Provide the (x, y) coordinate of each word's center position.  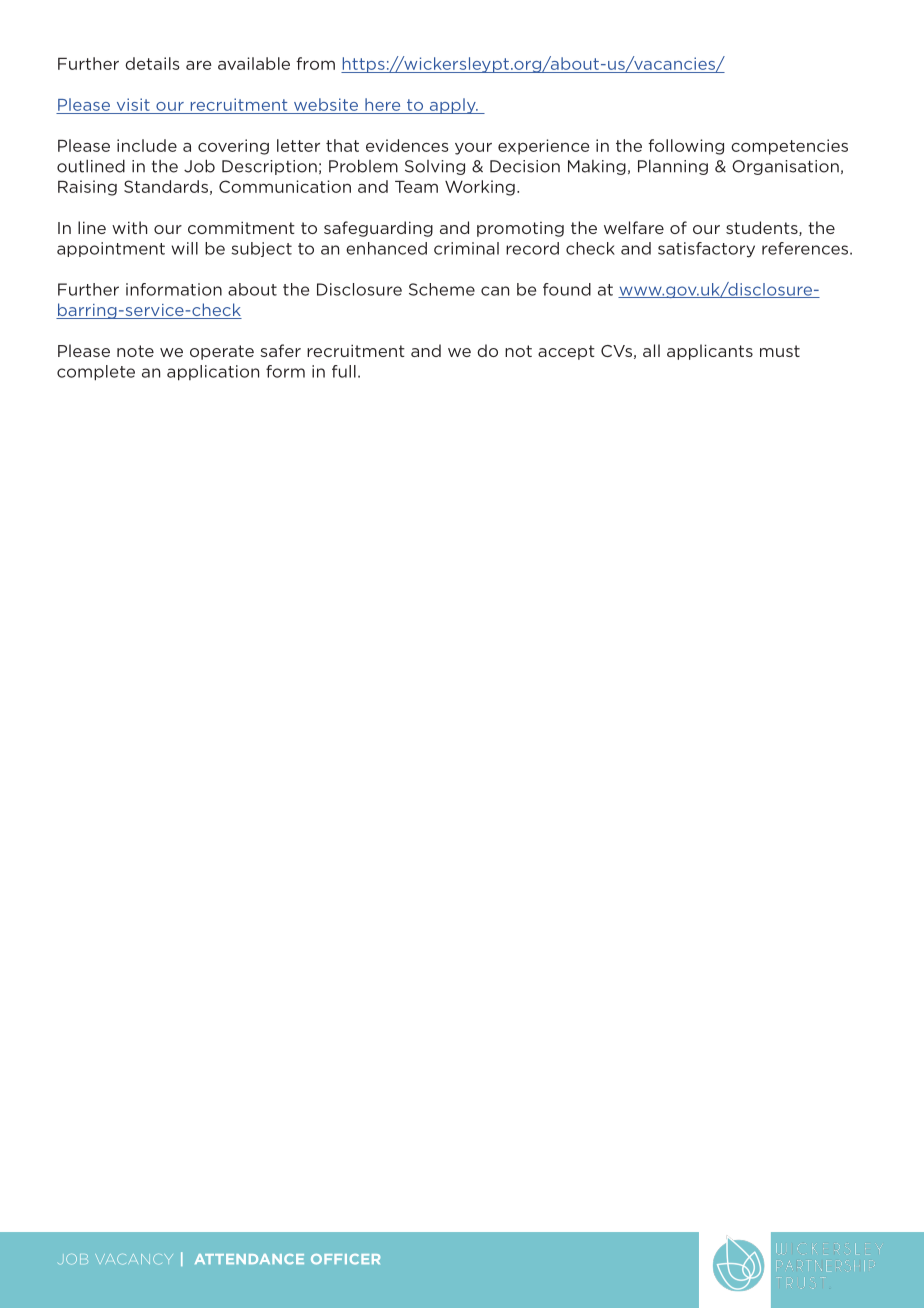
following (686, 147)
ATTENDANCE (249, 1259)
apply (452, 106)
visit (133, 104)
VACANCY (134, 1259)
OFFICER (345, 1259)
